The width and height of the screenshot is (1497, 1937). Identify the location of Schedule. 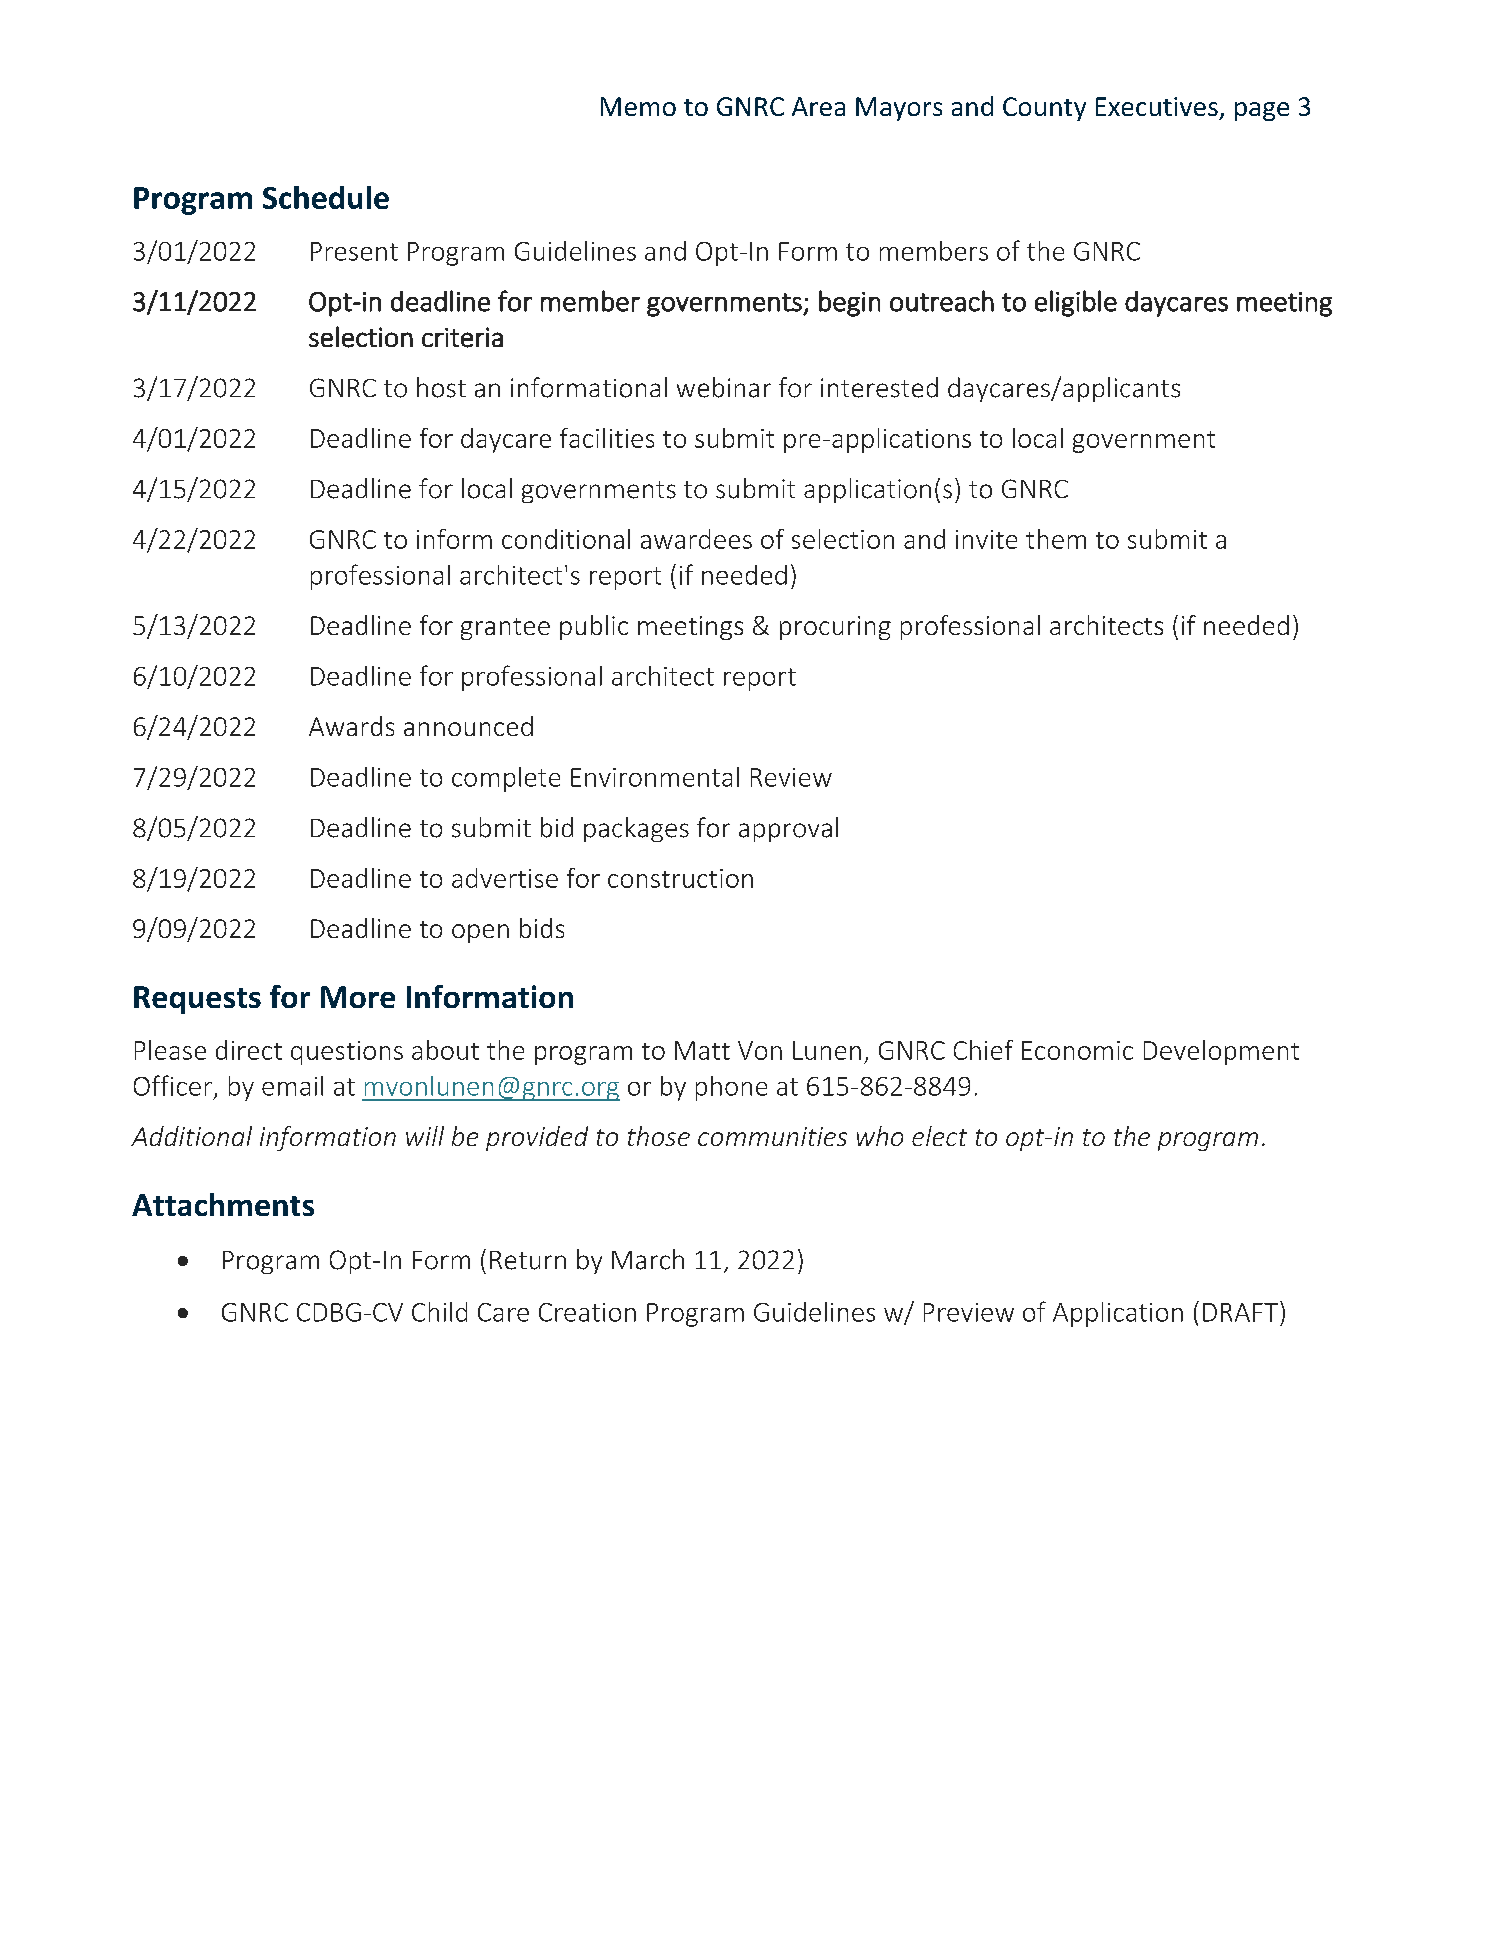
(326, 197).
